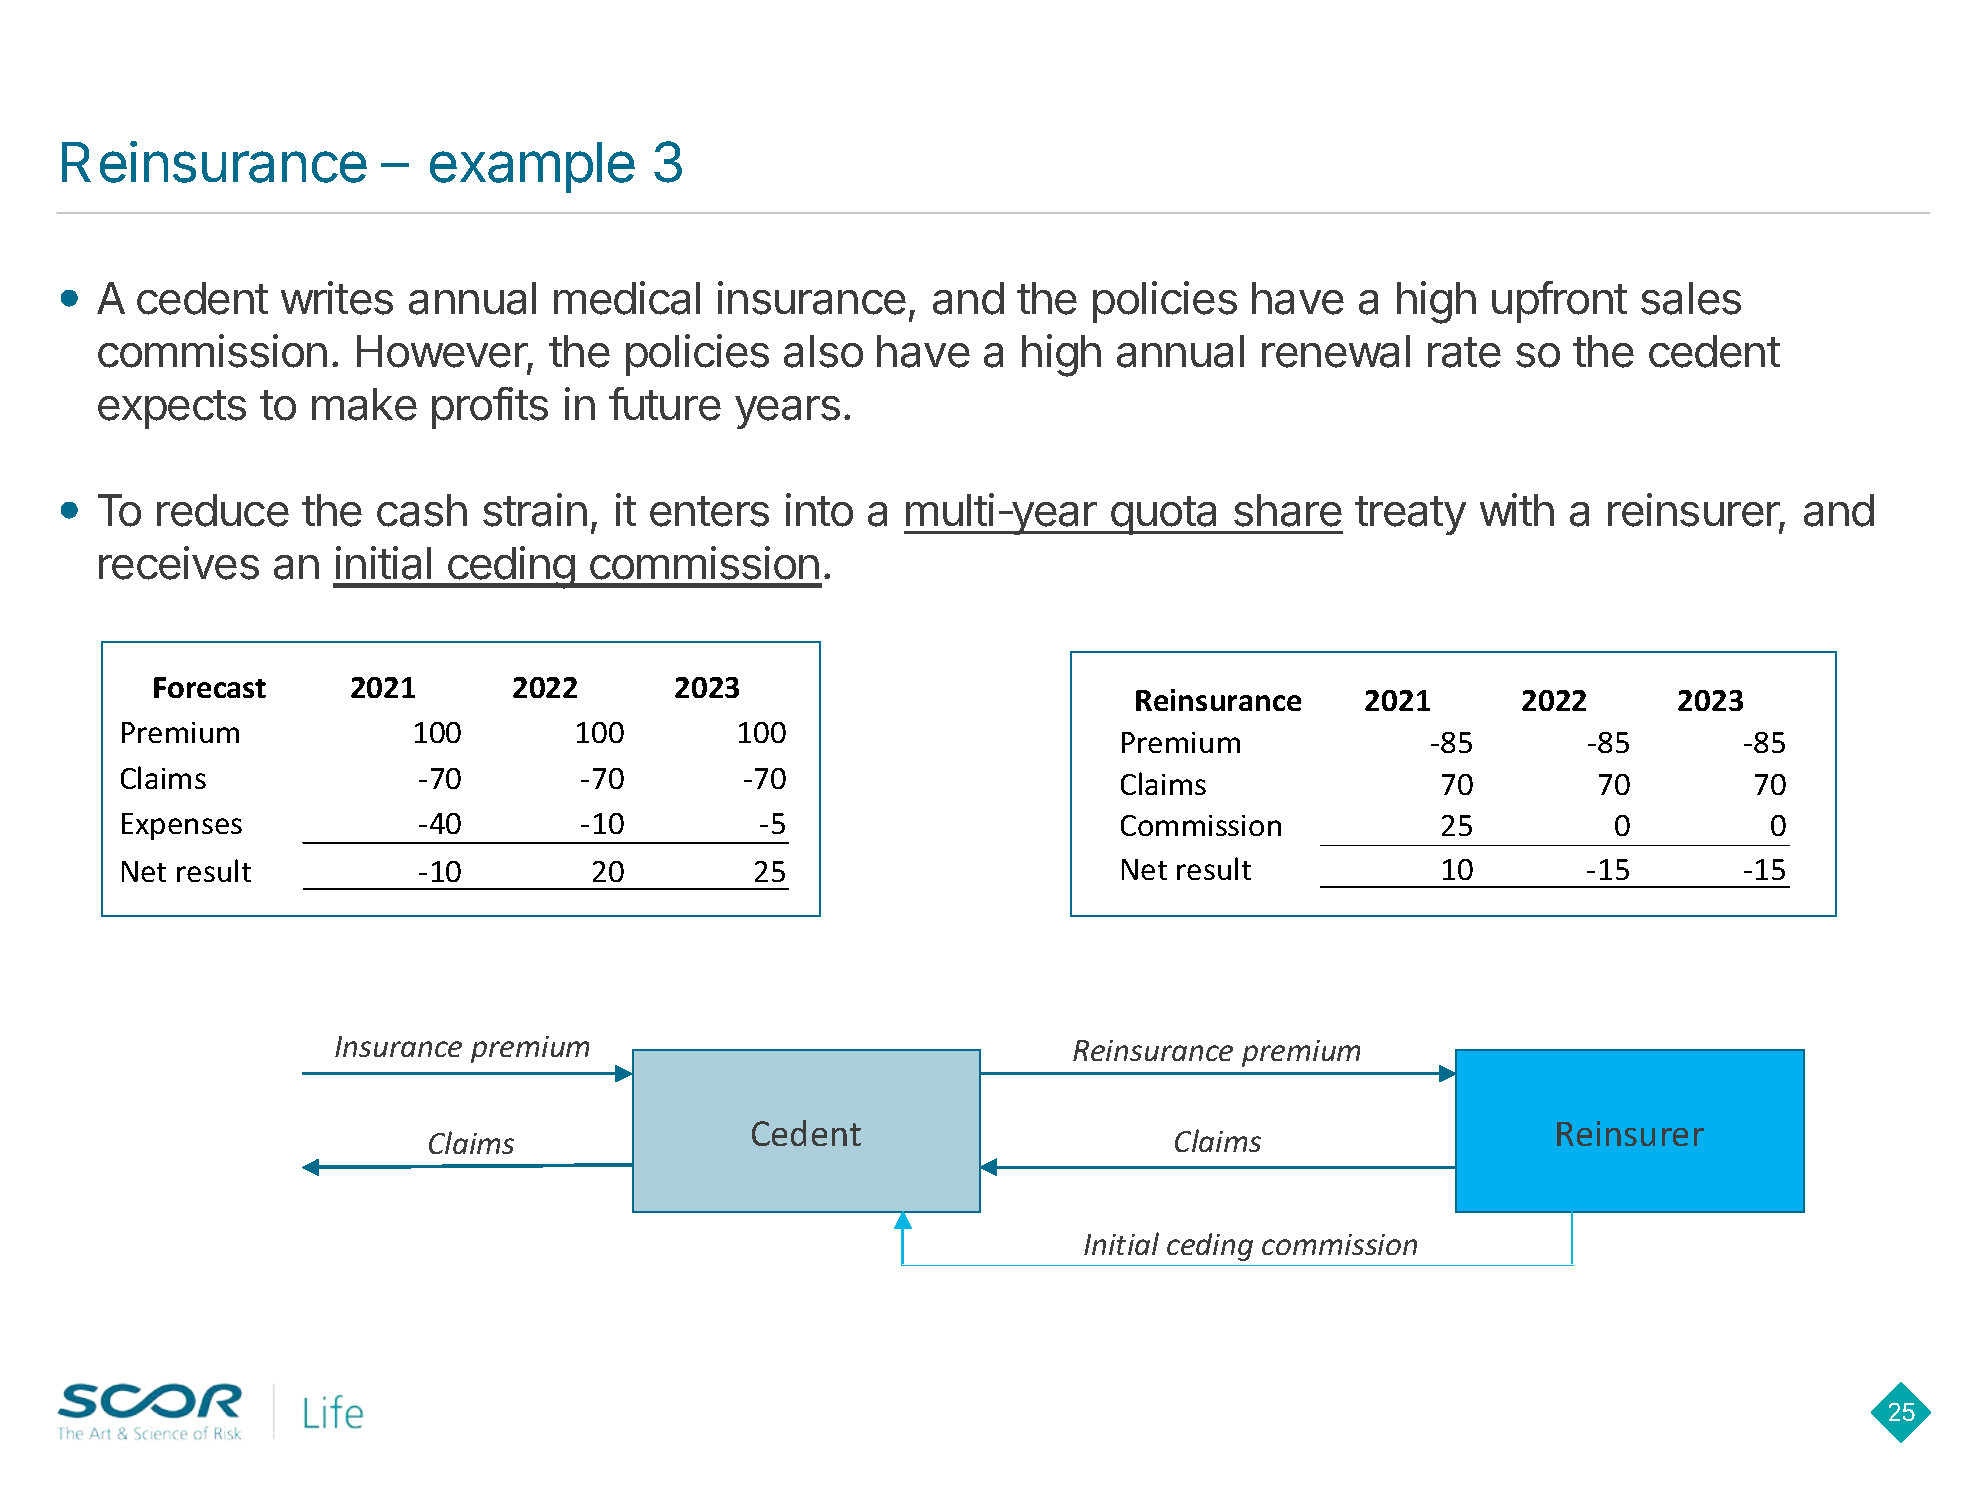 This screenshot has width=1985, height=1488. What do you see at coordinates (1559, 302) in the screenshot?
I see `upfront` at bounding box center [1559, 302].
